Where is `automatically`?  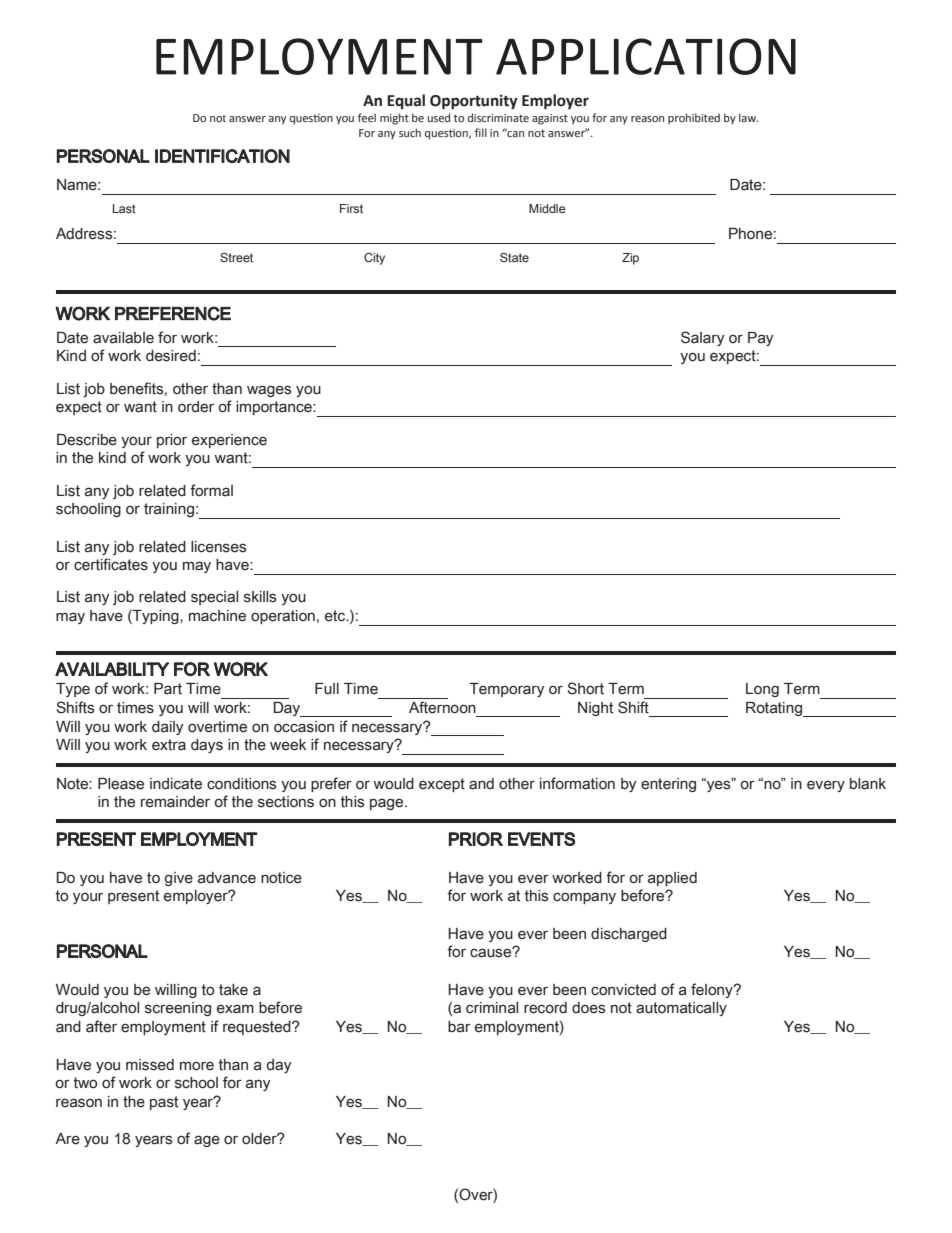 automatically is located at coordinates (681, 1009).
